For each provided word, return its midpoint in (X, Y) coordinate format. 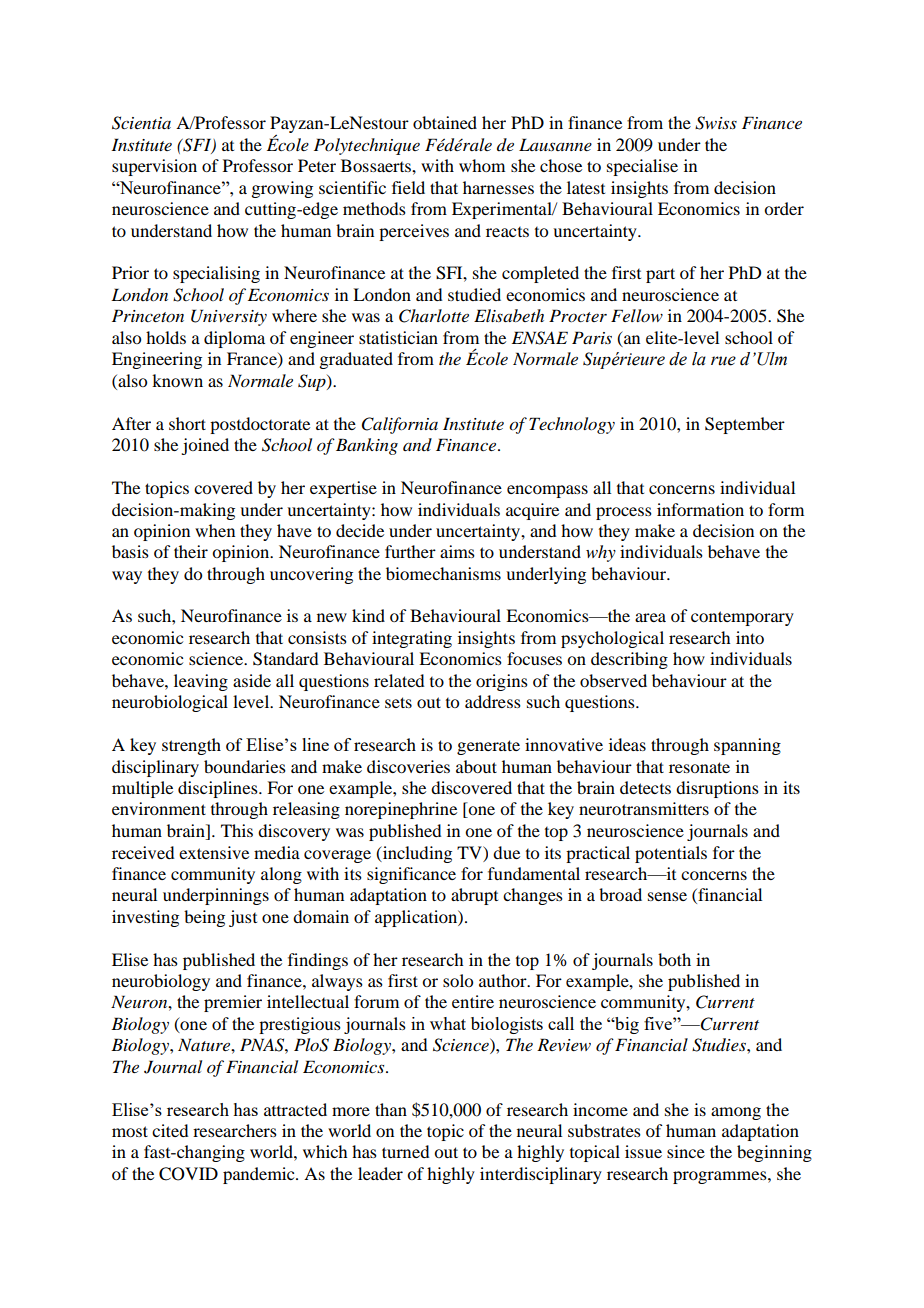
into (750, 637)
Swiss (716, 123)
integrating (412, 639)
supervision (154, 167)
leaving (201, 682)
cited (170, 1130)
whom (482, 165)
